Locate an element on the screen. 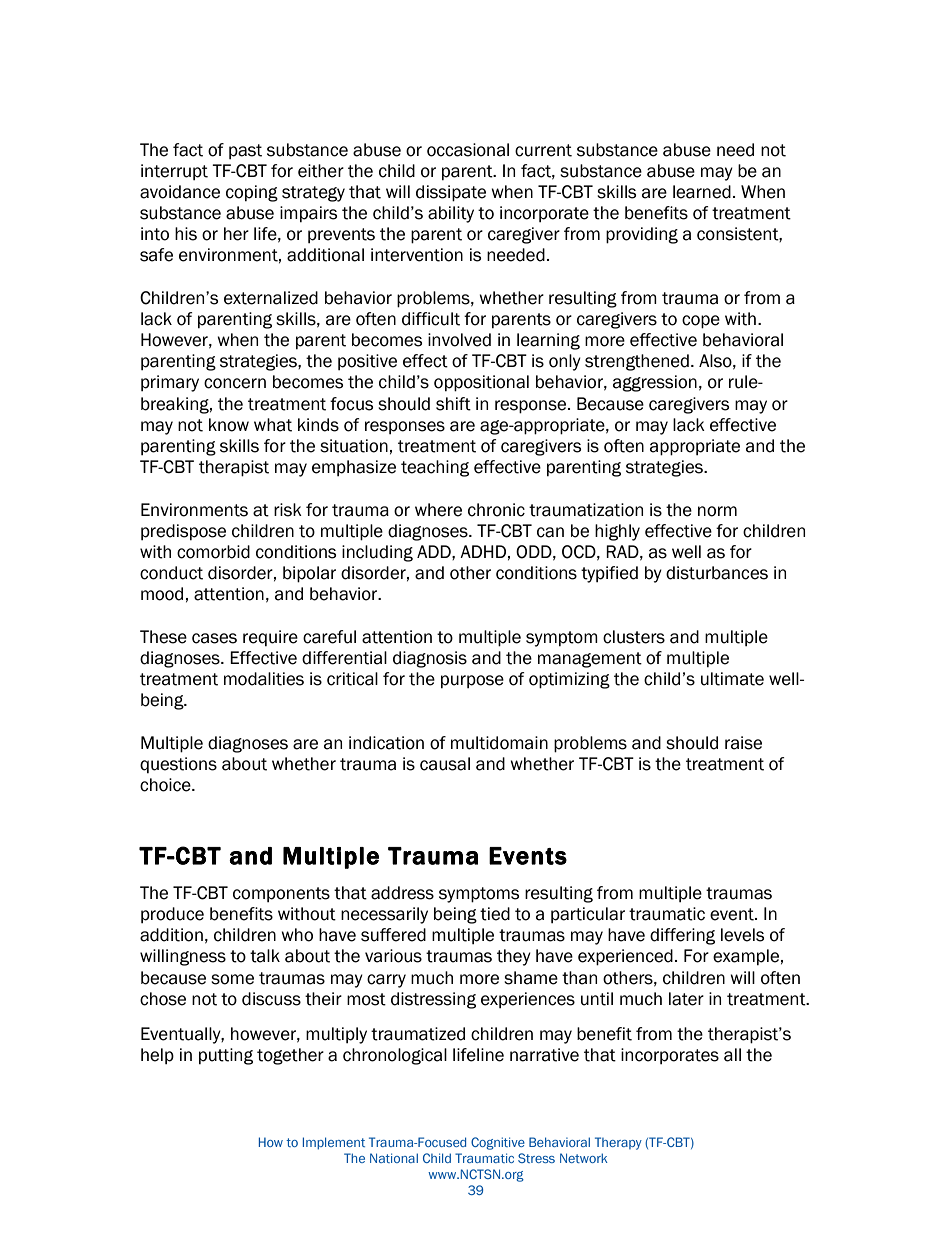 The image size is (952, 1233). differing is located at coordinates (682, 936).
